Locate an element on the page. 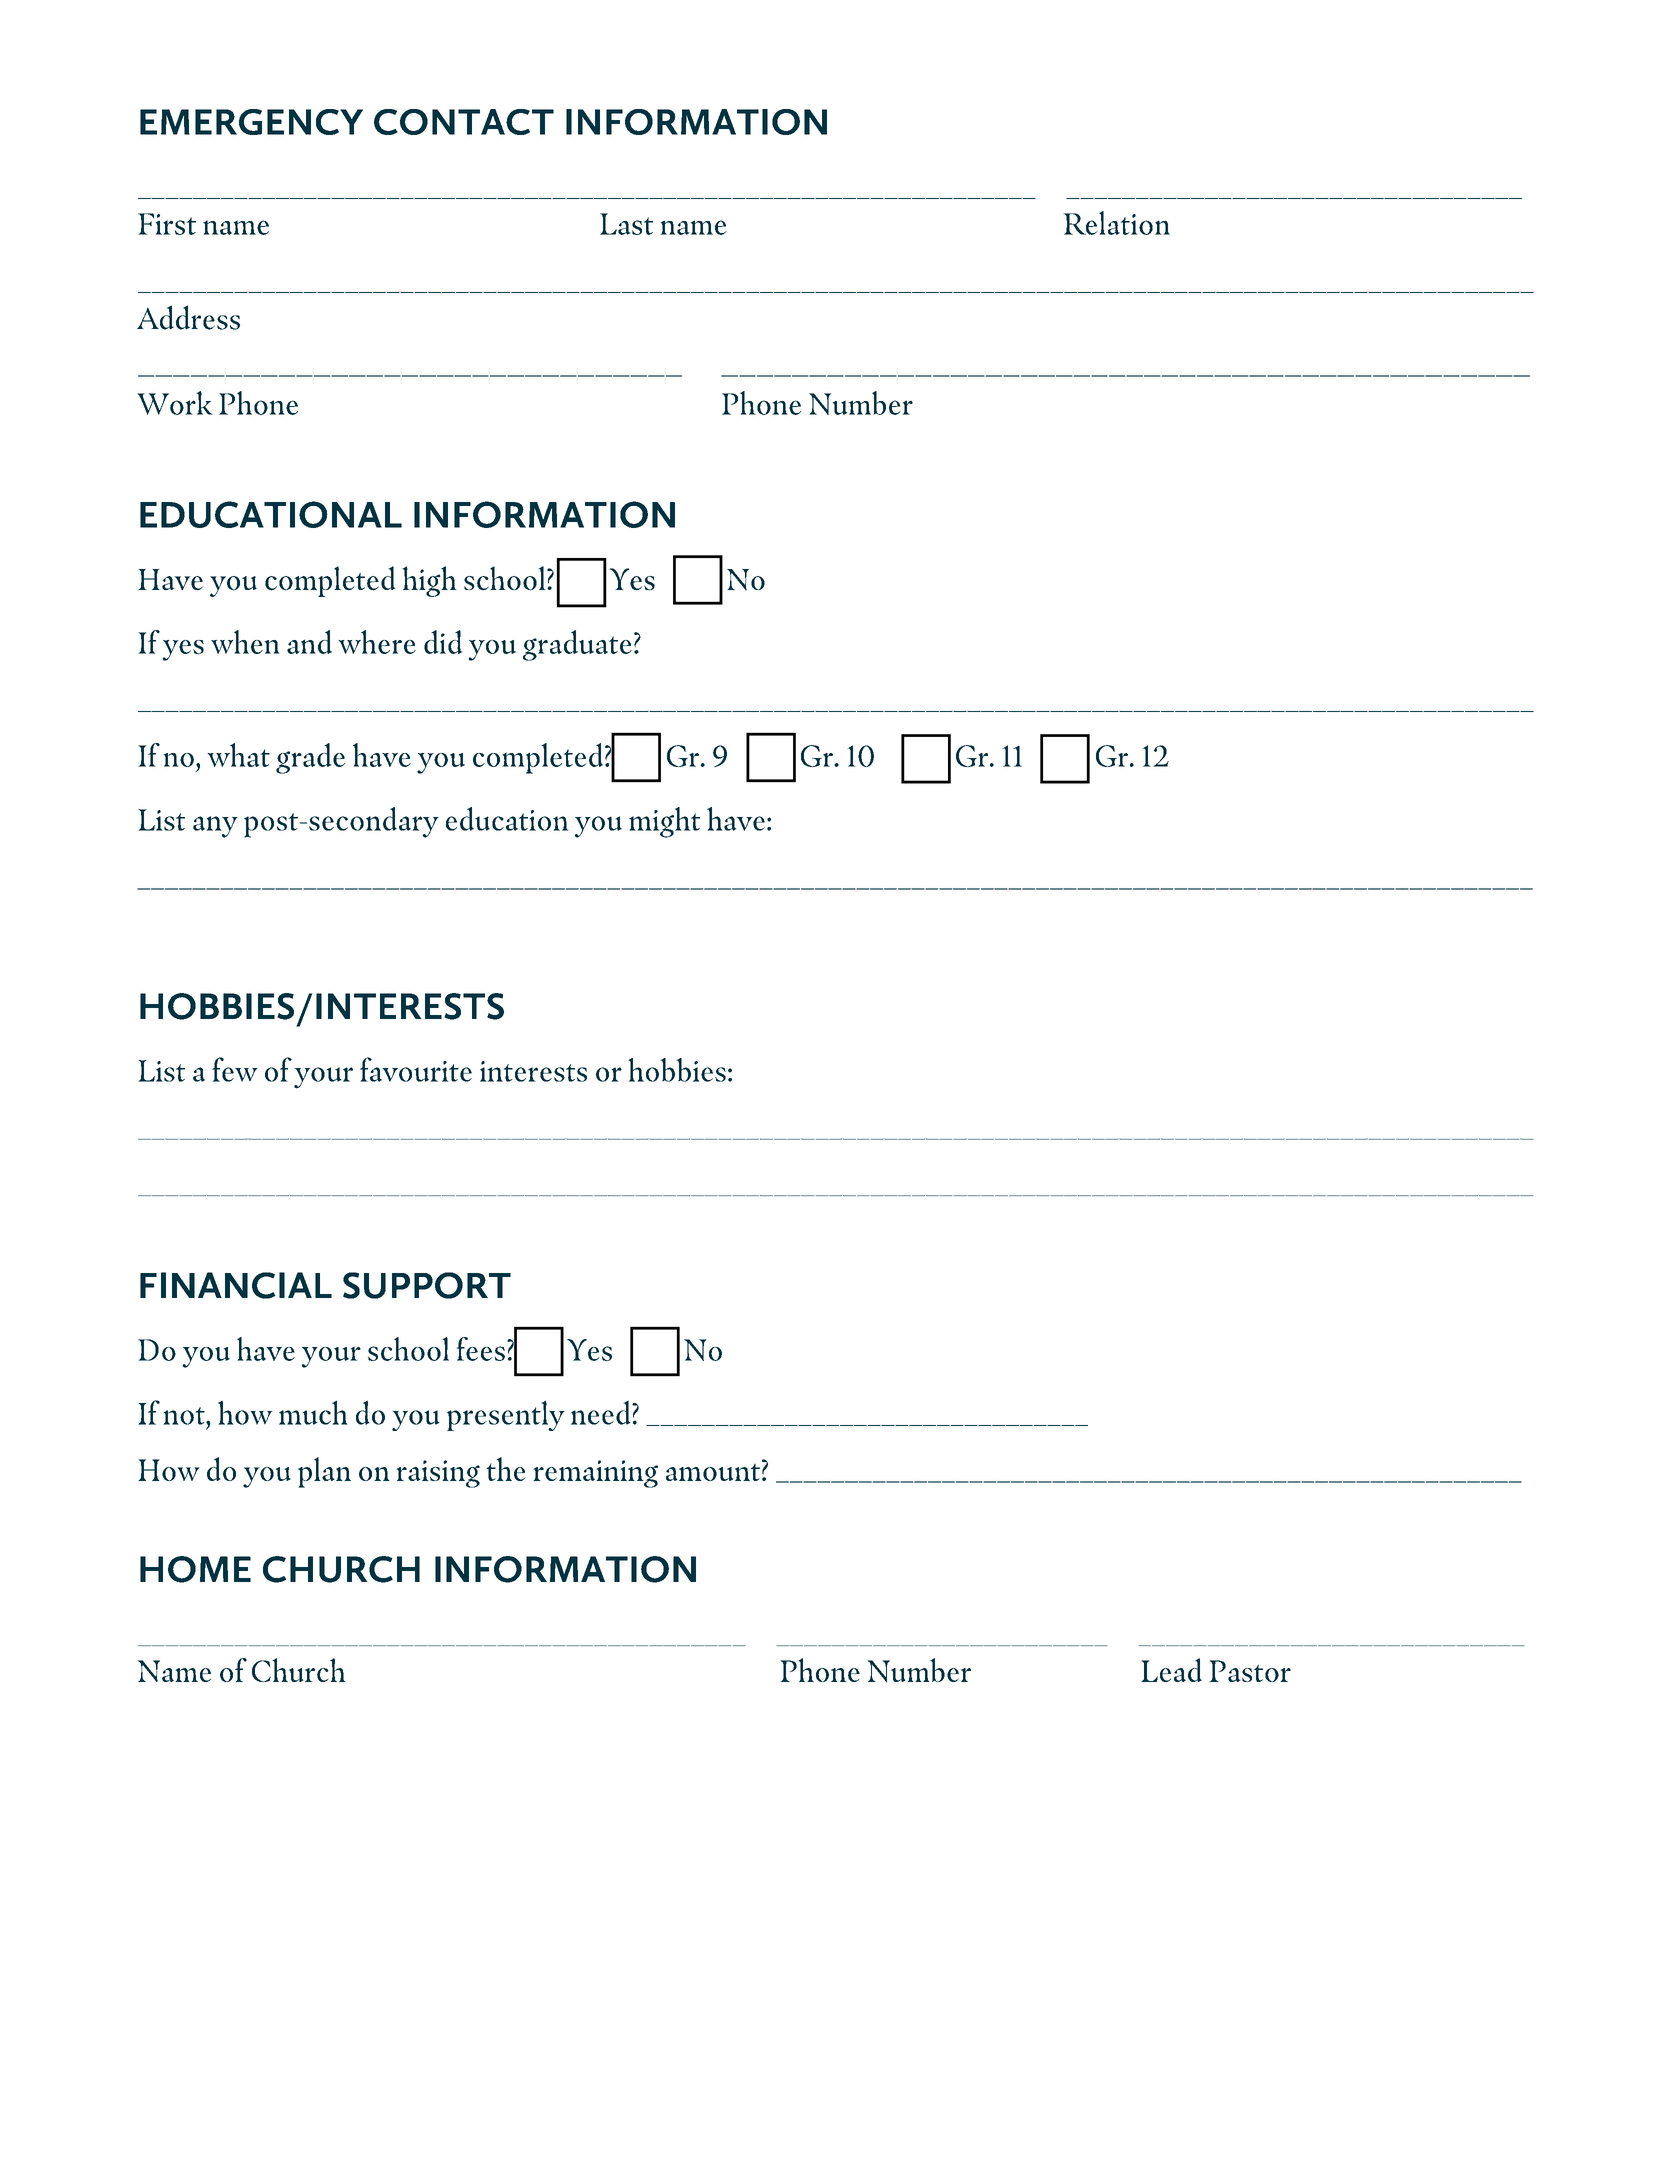 This page has width=1676, height=2168. Relation is located at coordinates (1117, 223).
